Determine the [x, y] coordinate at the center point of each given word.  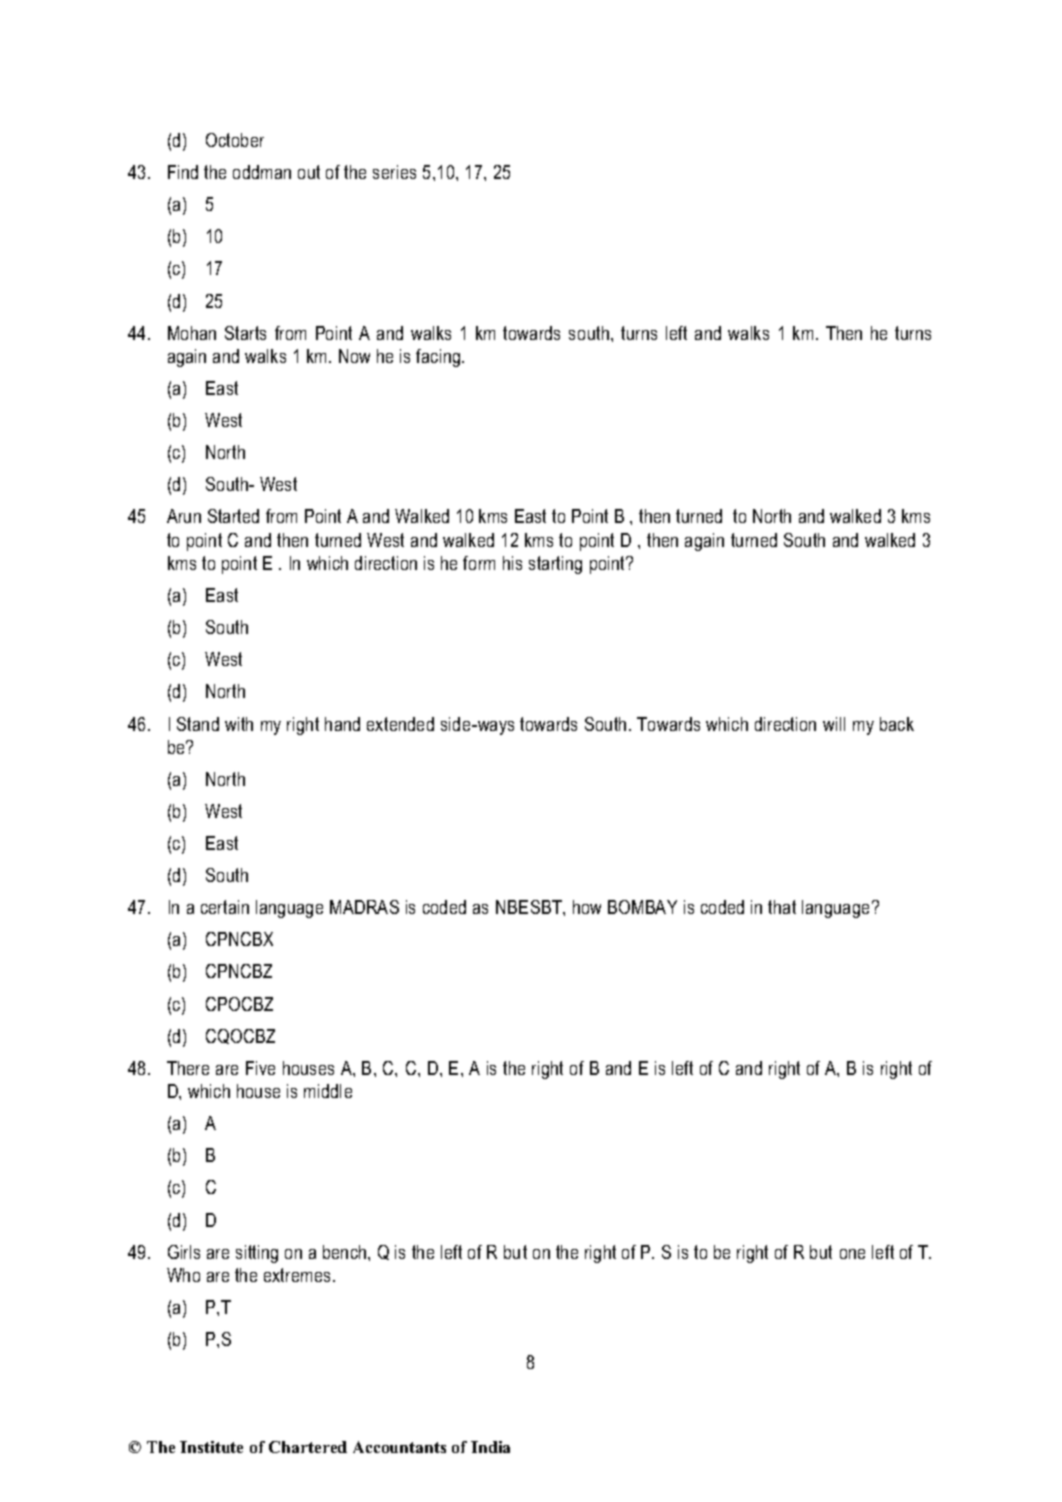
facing [439, 358]
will [834, 724]
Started [233, 516]
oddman [262, 172]
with [239, 724]
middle [328, 1091]
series [394, 172]
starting [555, 565]
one [852, 1254]
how [587, 907]
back [897, 724]
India [490, 1447]
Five [260, 1068]
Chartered [308, 1447]
